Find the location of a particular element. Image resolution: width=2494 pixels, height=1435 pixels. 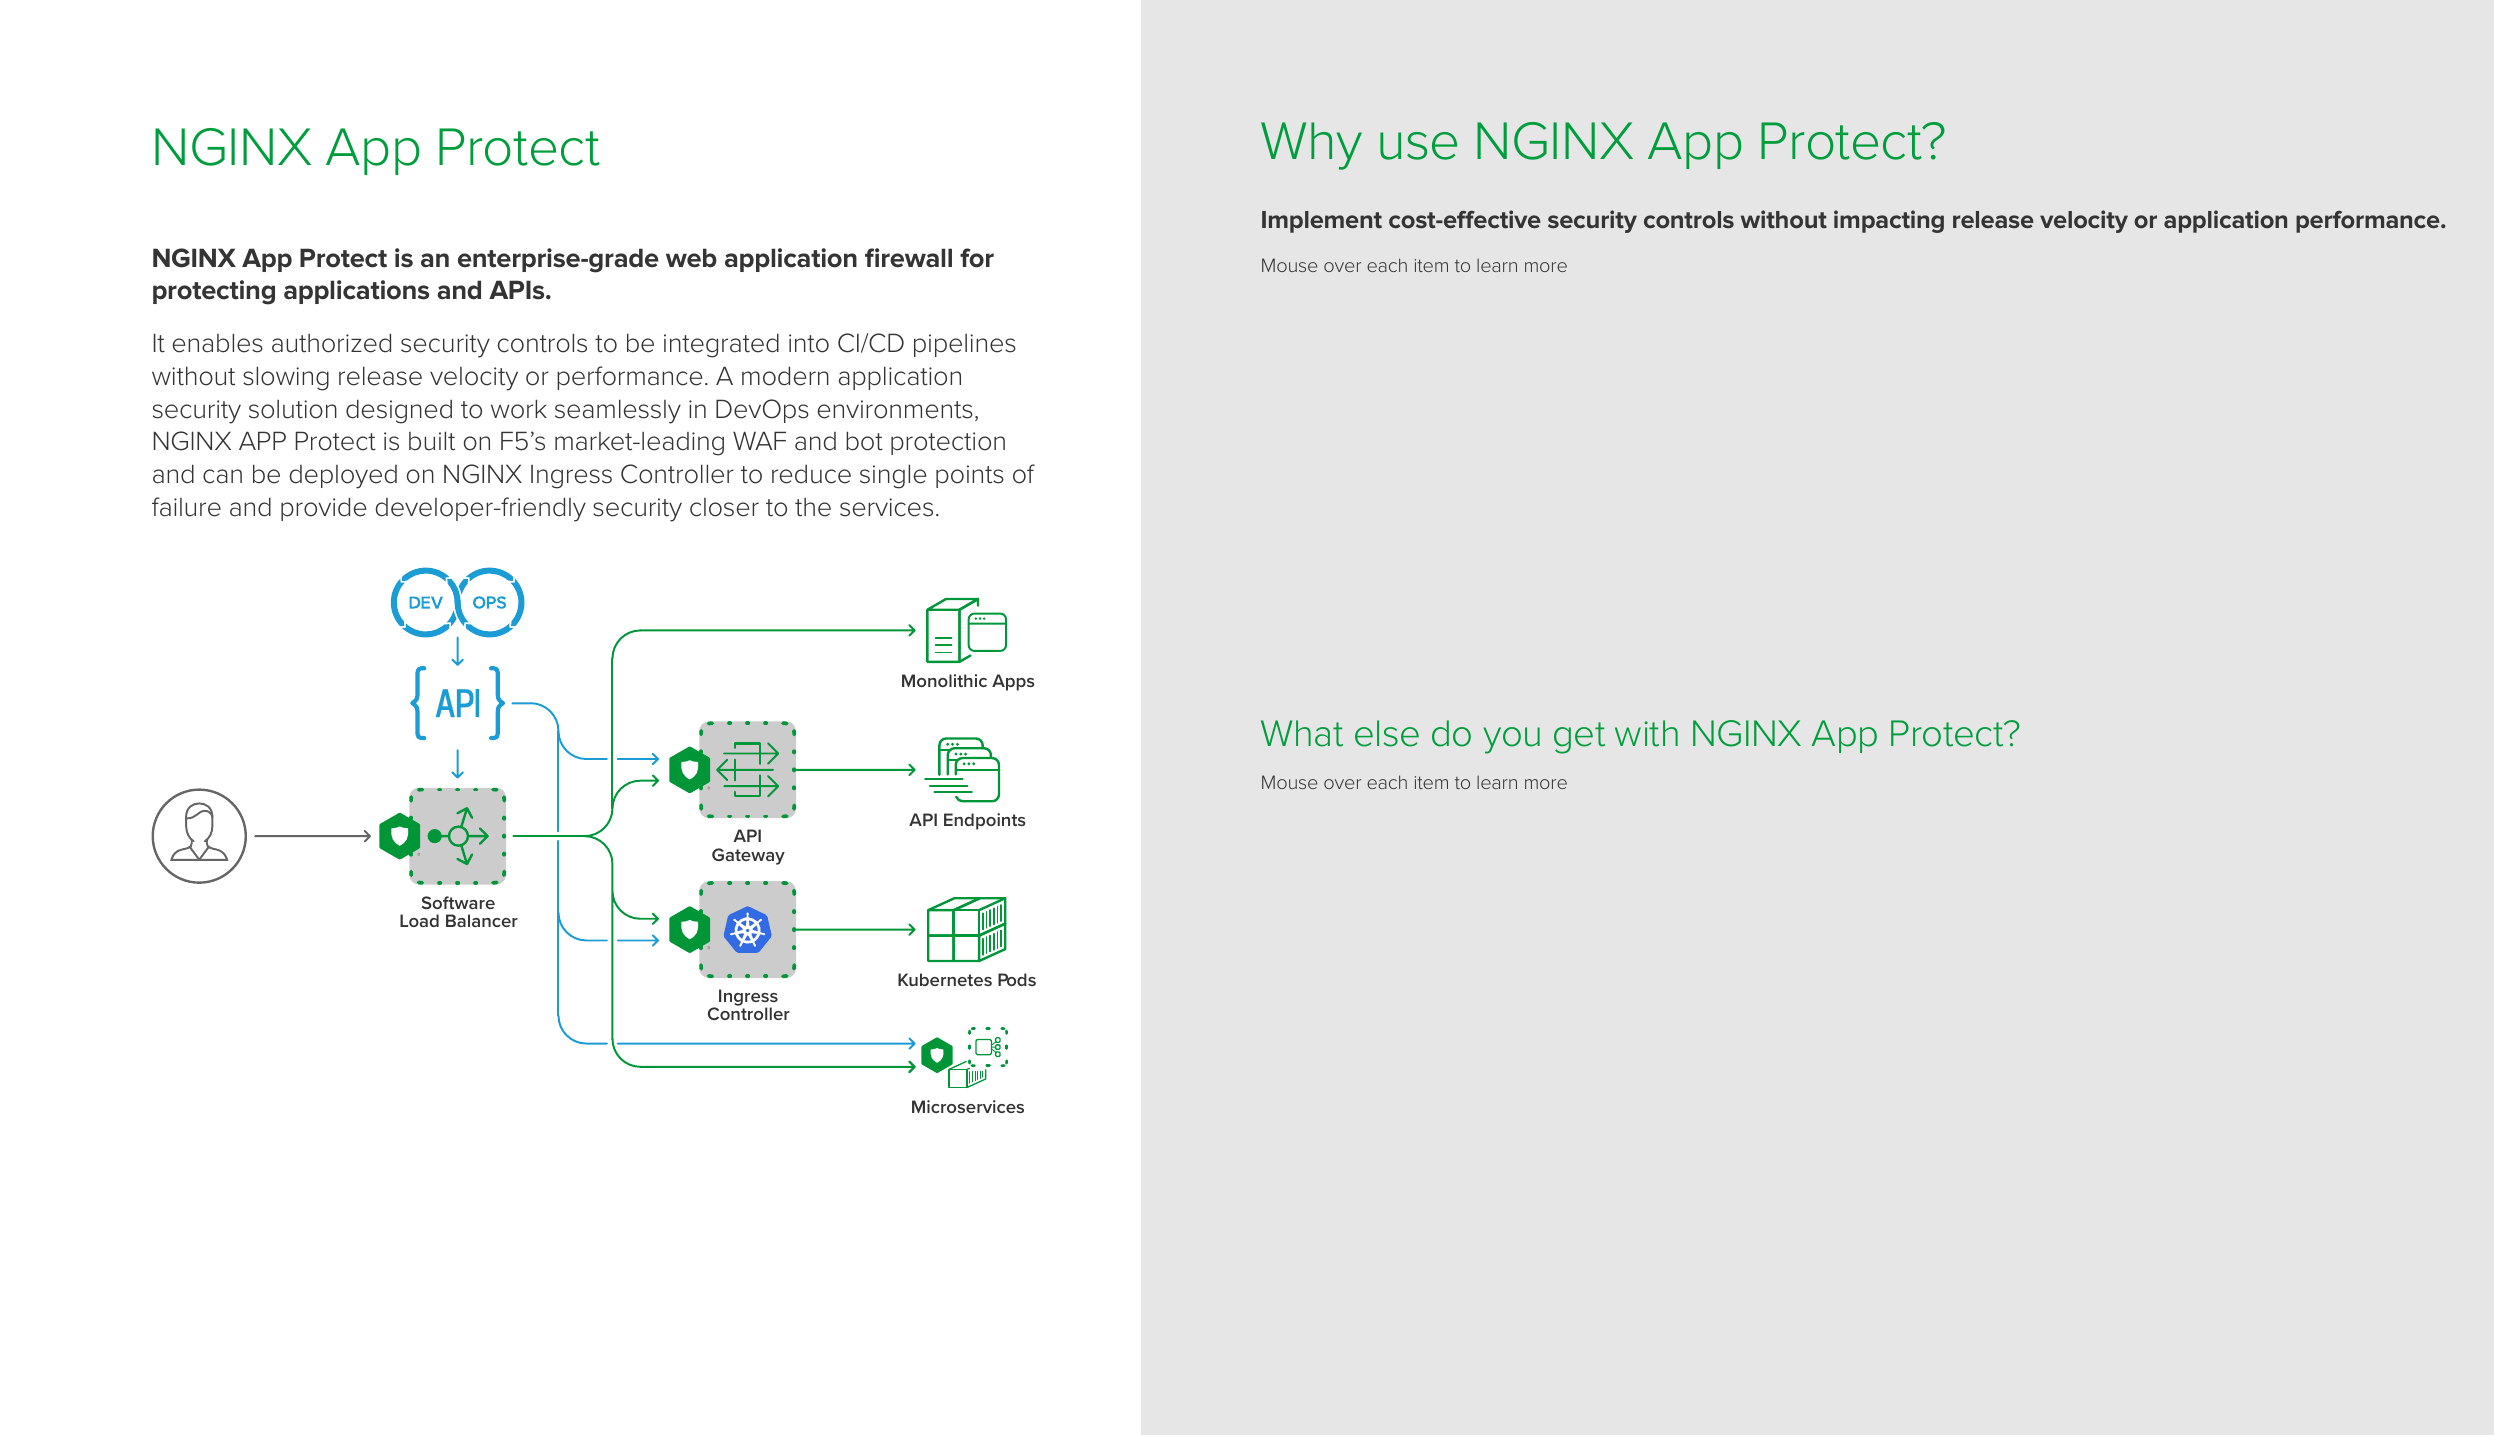

Pods is located at coordinates (1017, 979).
